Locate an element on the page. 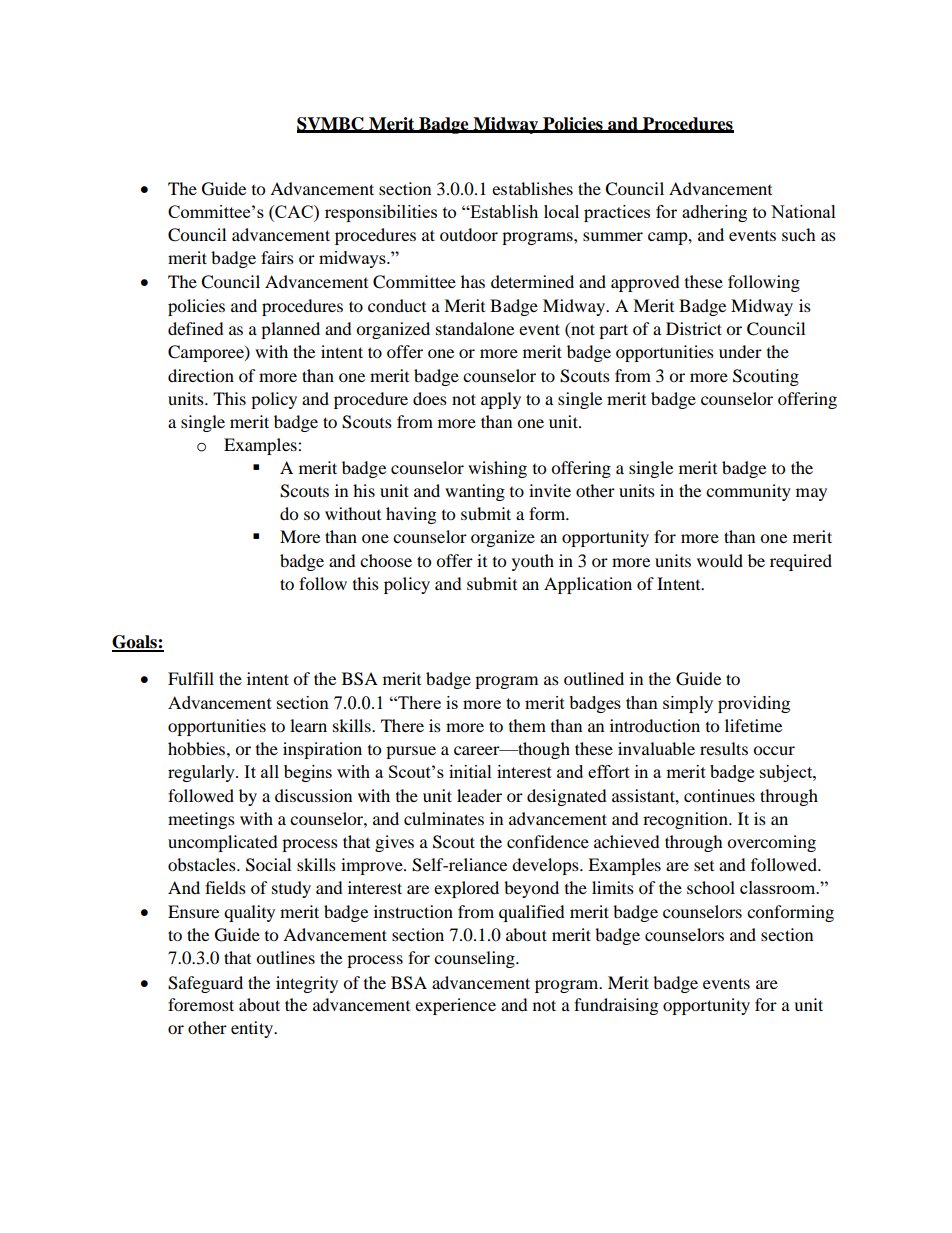  outdoor is located at coordinates (469, 234).
